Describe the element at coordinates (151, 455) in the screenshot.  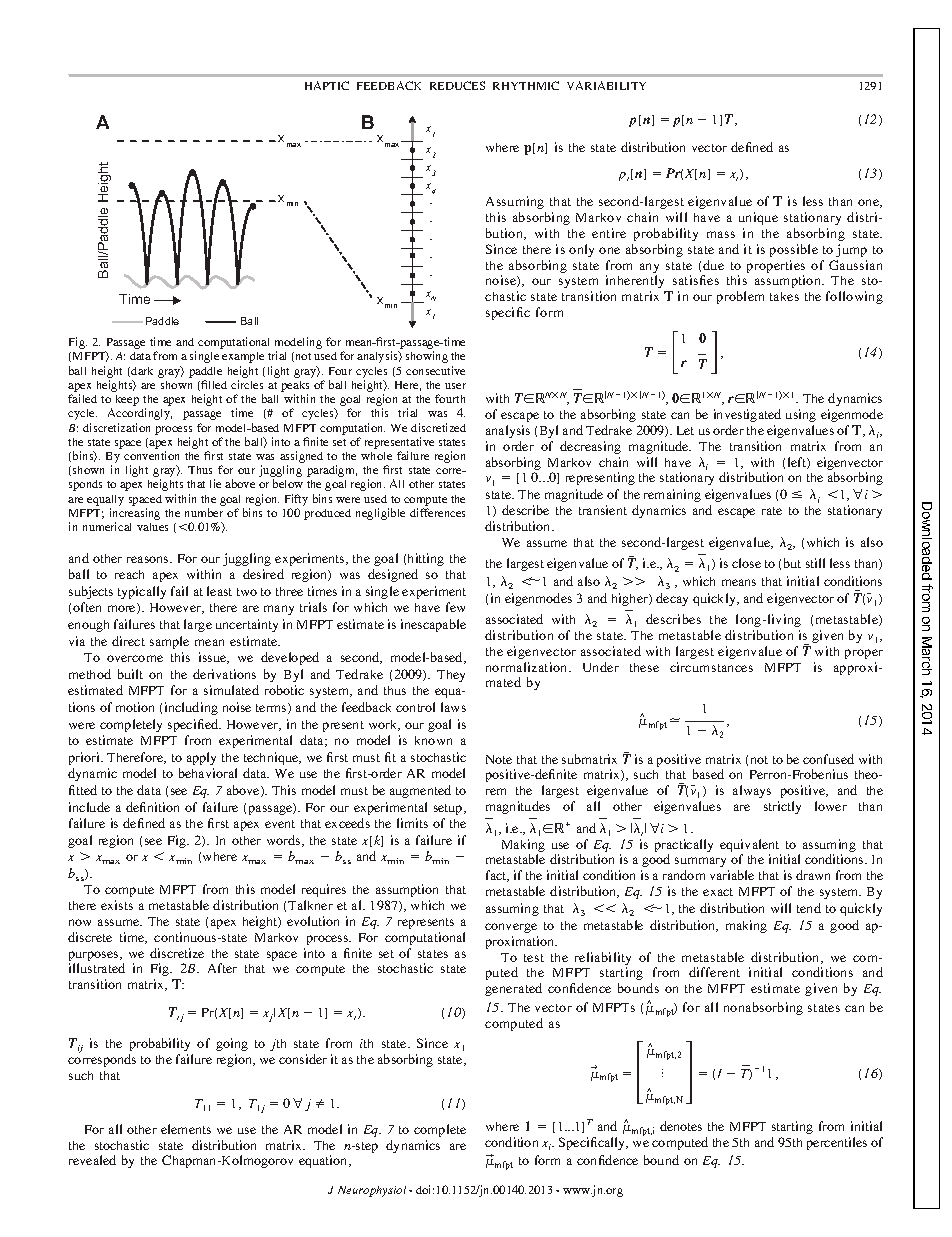
I see `convention` at that location.
